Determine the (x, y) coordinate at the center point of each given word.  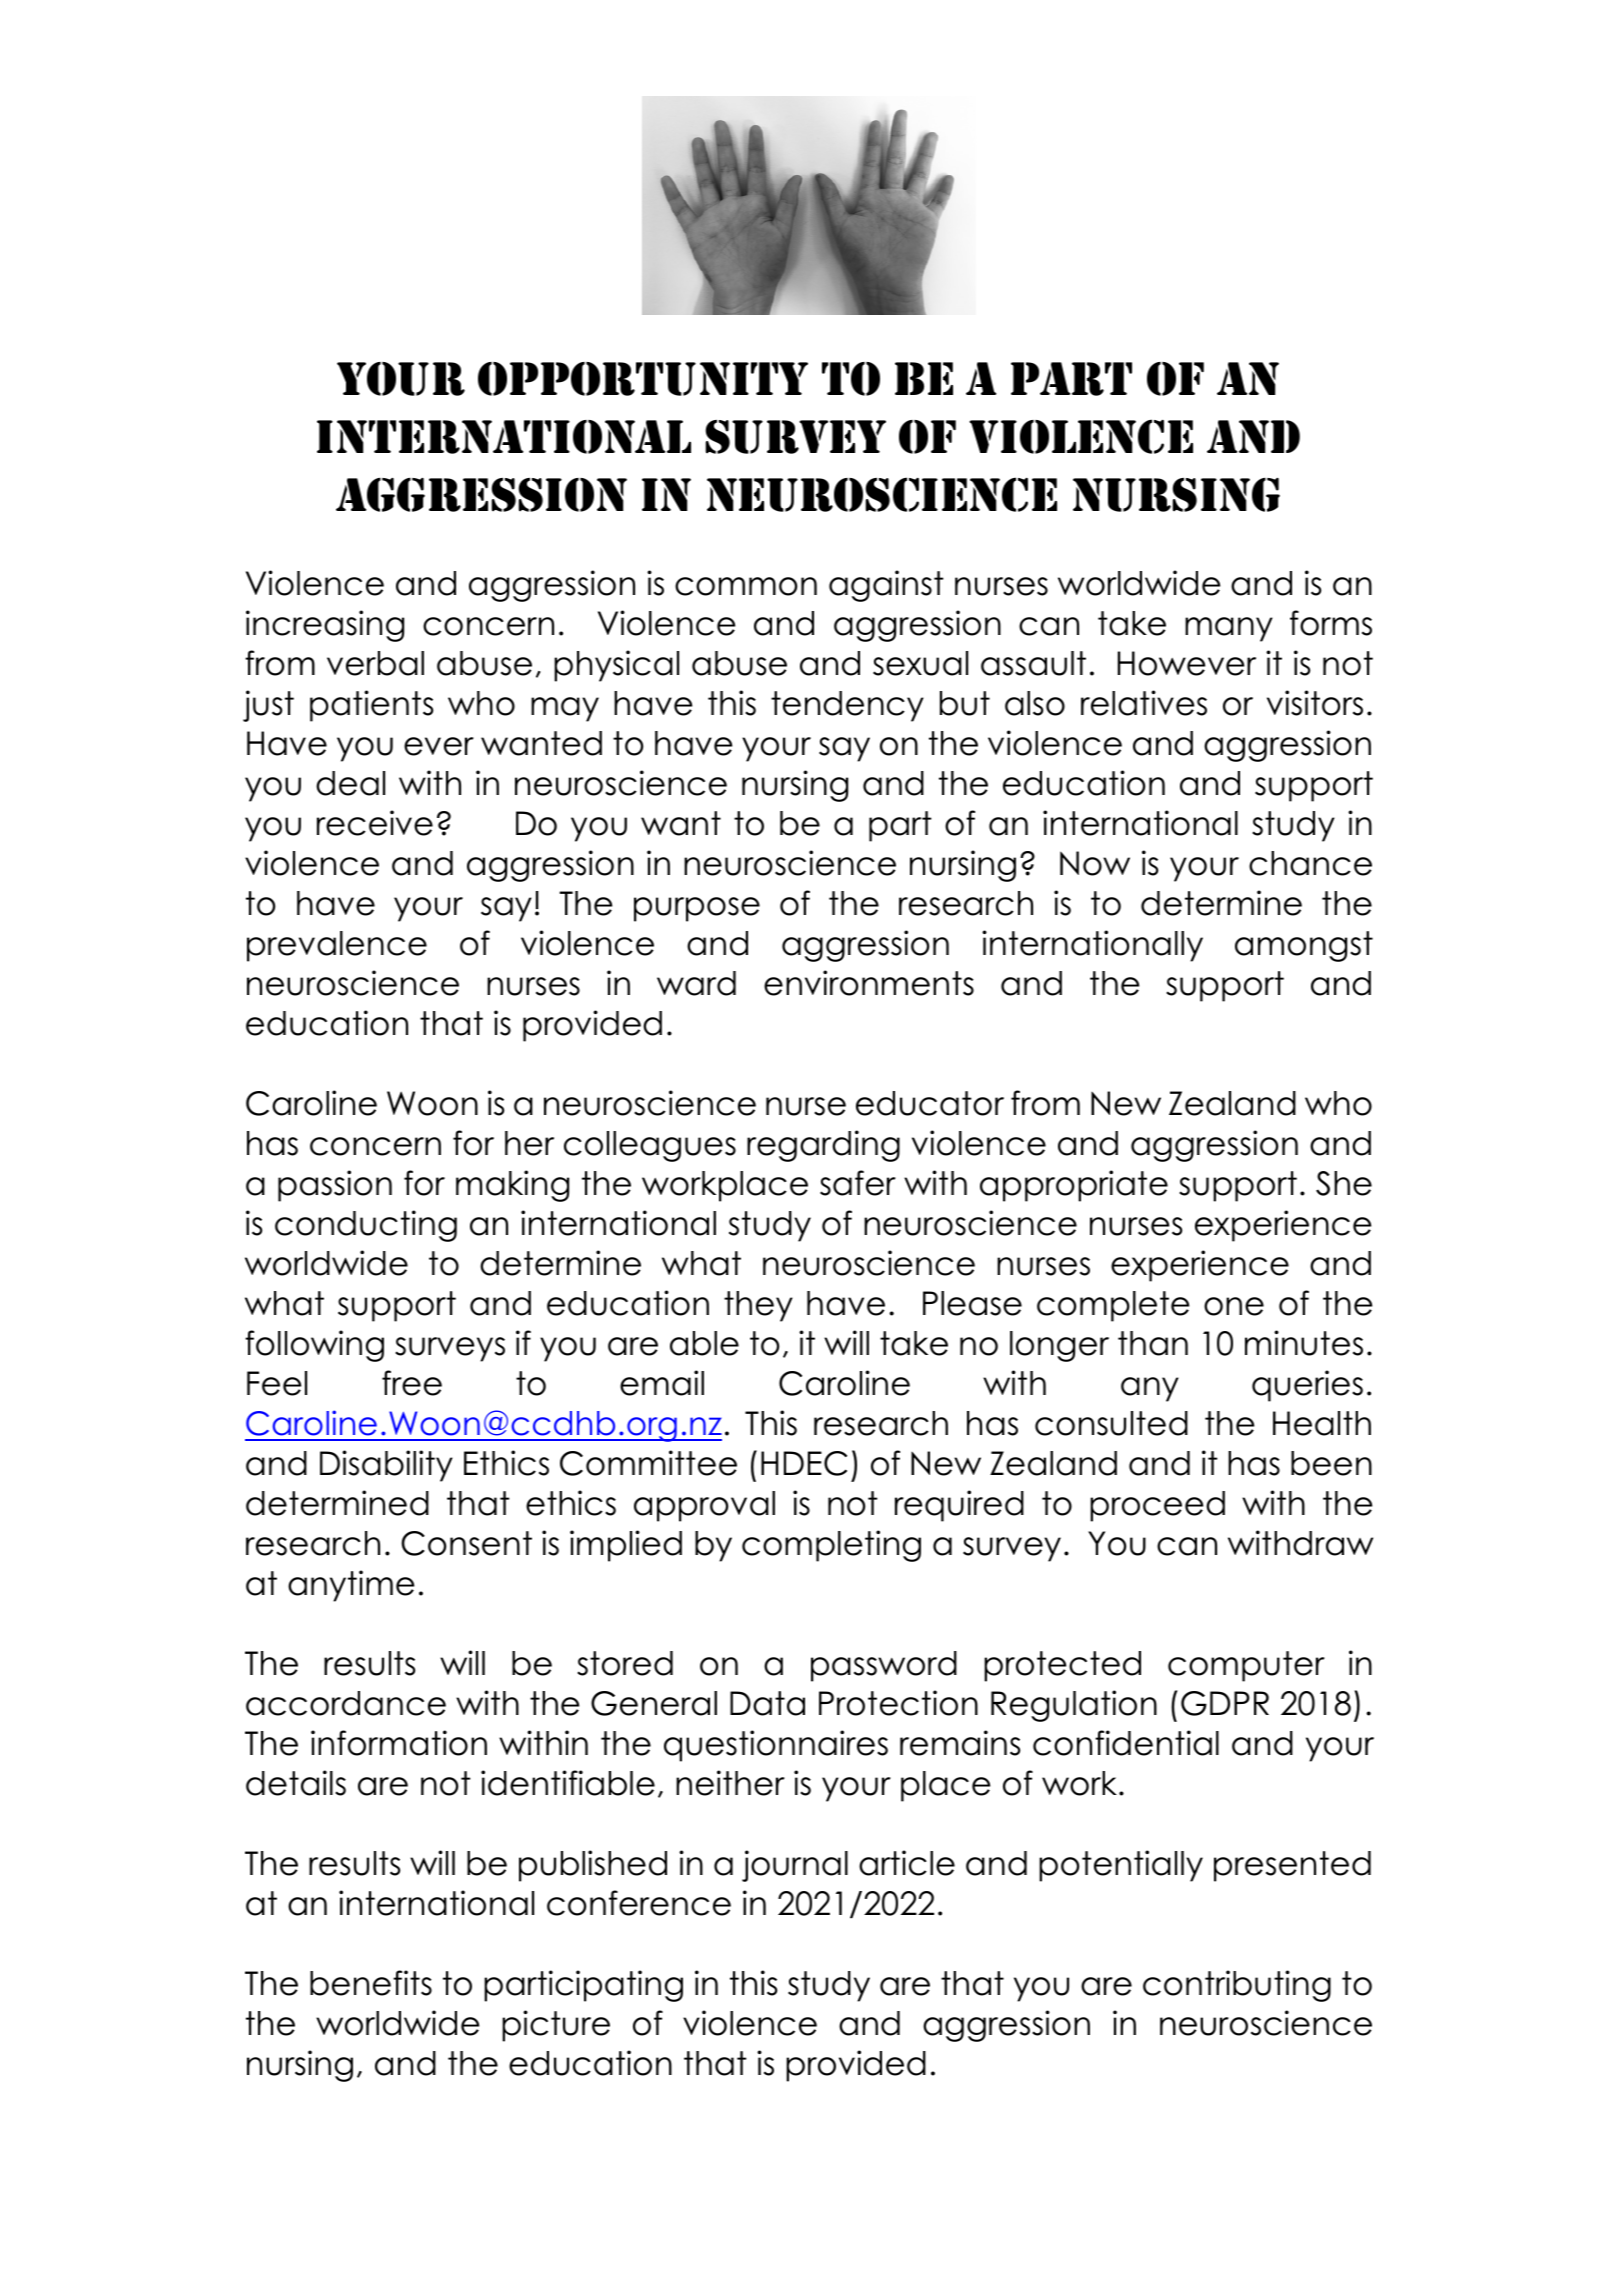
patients (371, 706)
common (746, 586)
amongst (1304, 946)
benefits (371, 1983)
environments (869, 983)
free (412, 1383)
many (1229, 629)
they (758, 1306)
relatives (1144, 703)
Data (767, 1703)
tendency (847, 706)
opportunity (643, 379)
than (1153, 1343)
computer (1246, 1666)
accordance (346, 1703)
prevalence (337, 946)
